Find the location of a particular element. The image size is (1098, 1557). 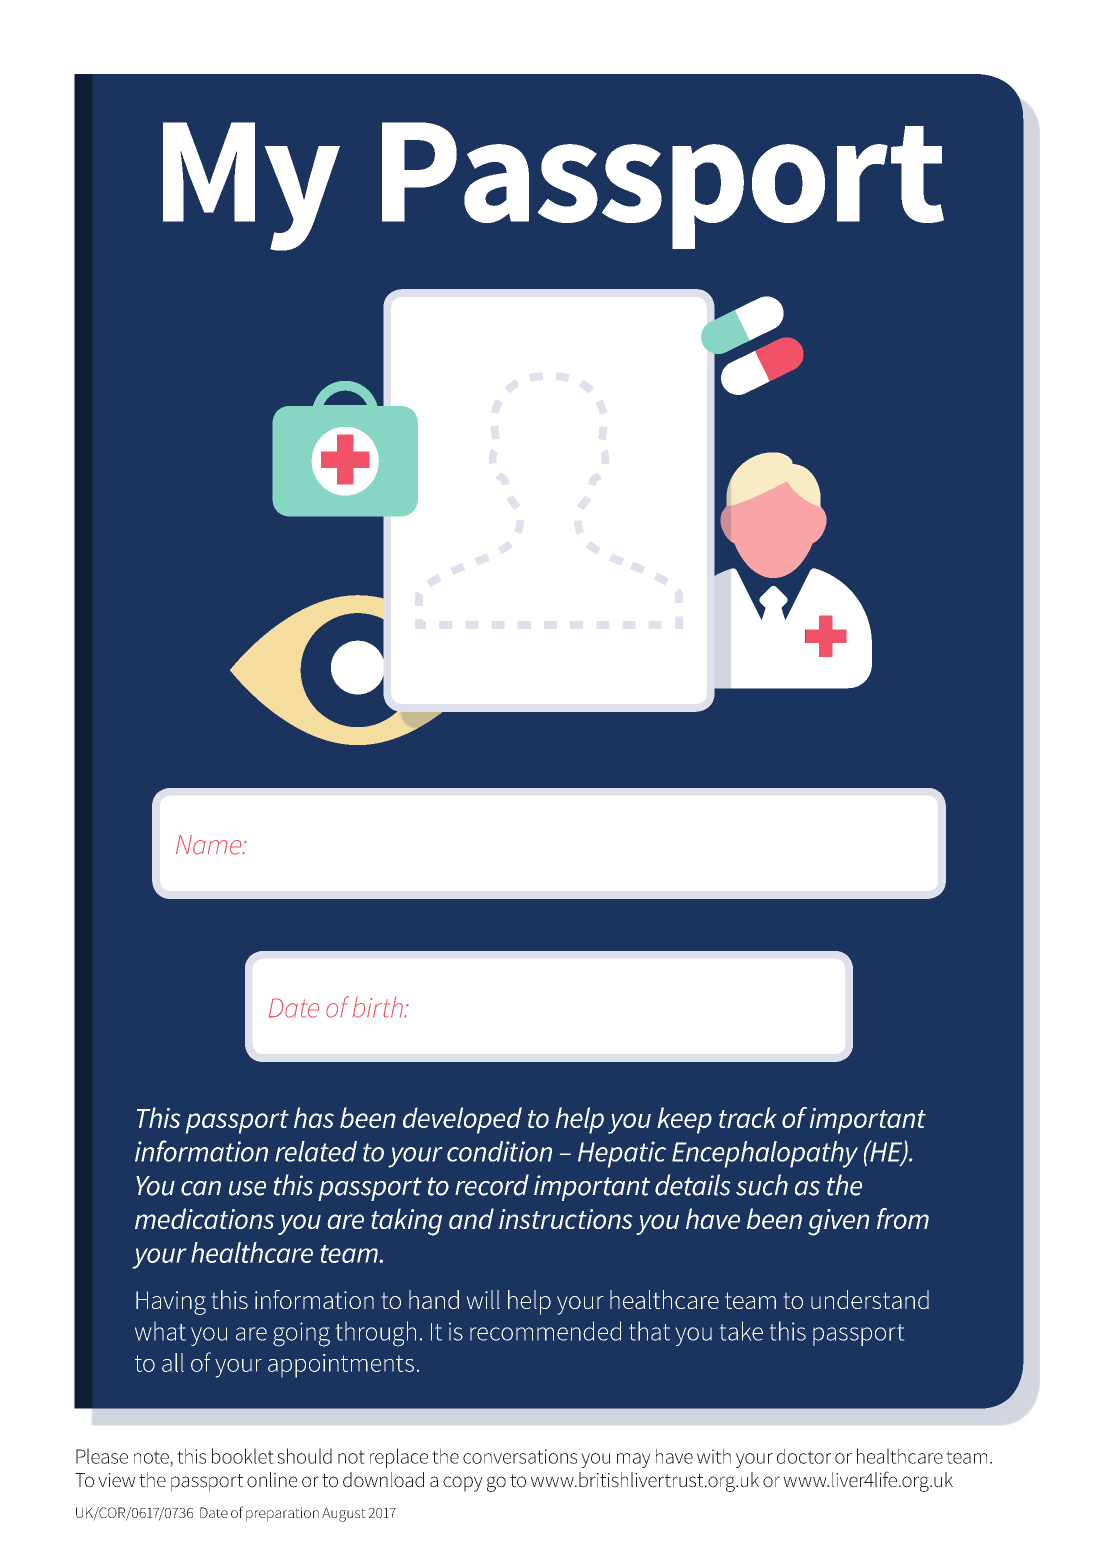

has is located at coordinates (314, 1117).
